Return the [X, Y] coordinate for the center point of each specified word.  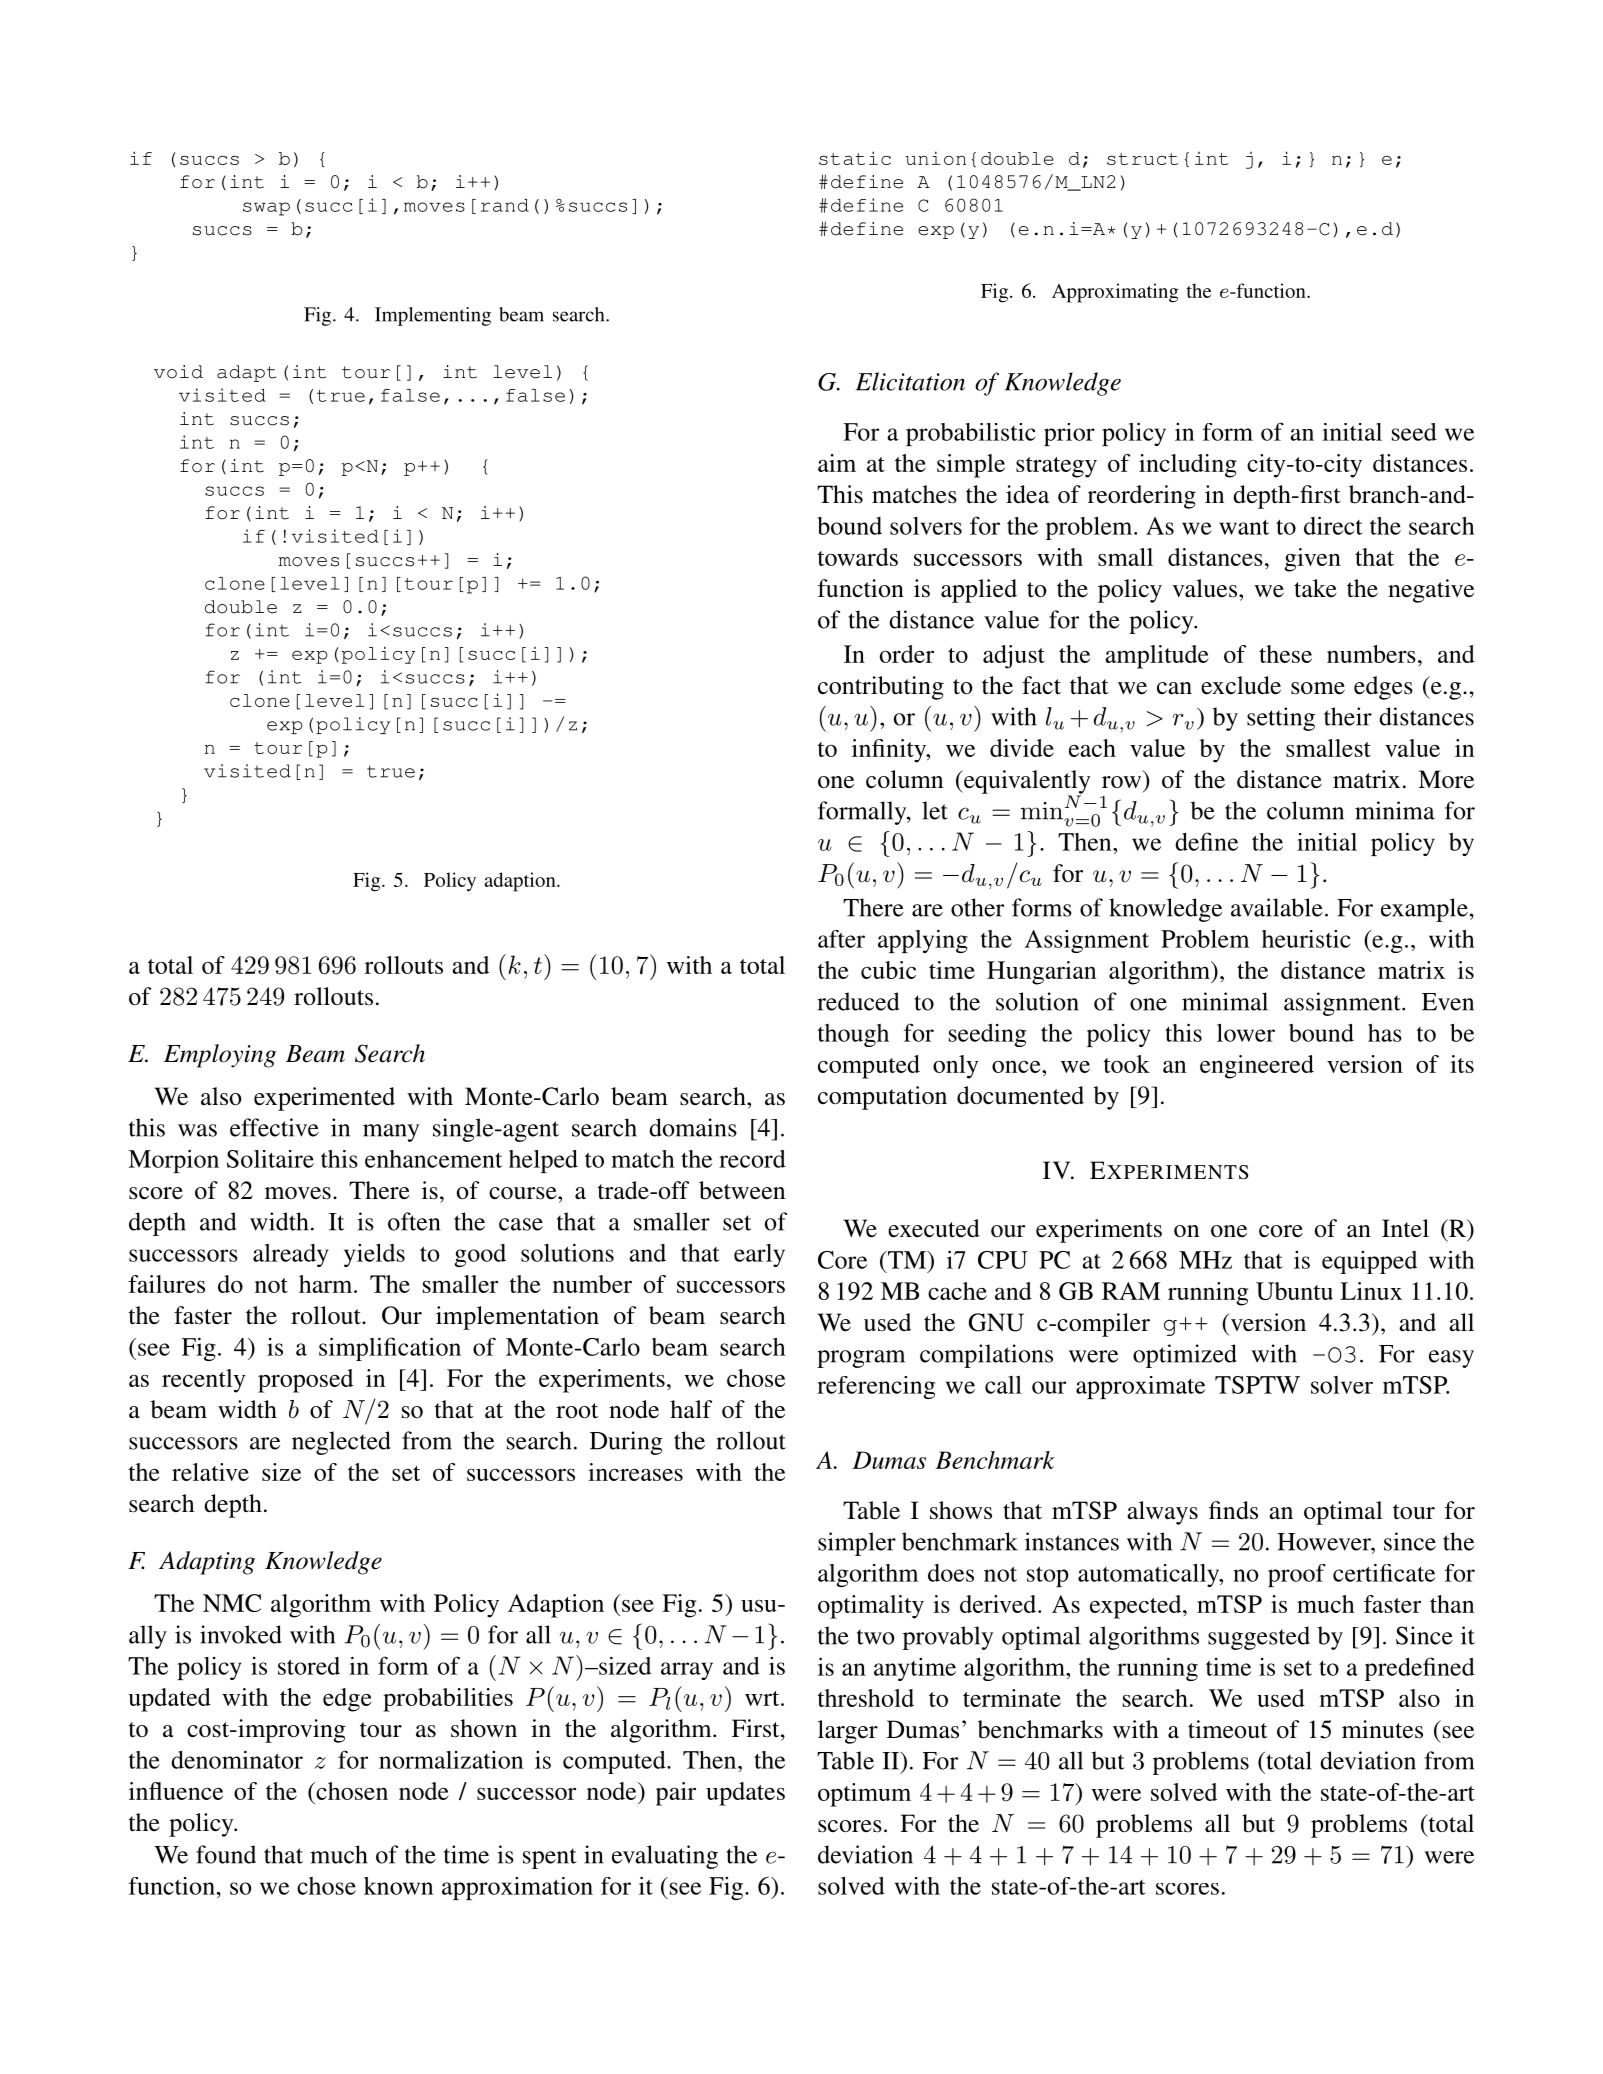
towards [858, 557]
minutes [1382, 1729]
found [226, 1854]
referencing [876, 1387]
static [855, 158]
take [1315, 588]
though [853, 1035]
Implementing [433, 316]
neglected [341, 1443]
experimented [324, 1099]
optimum [864, 1795]
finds [1233, 1510]
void [178, 372]
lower [1246, 1032]
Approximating [1115, 293]
